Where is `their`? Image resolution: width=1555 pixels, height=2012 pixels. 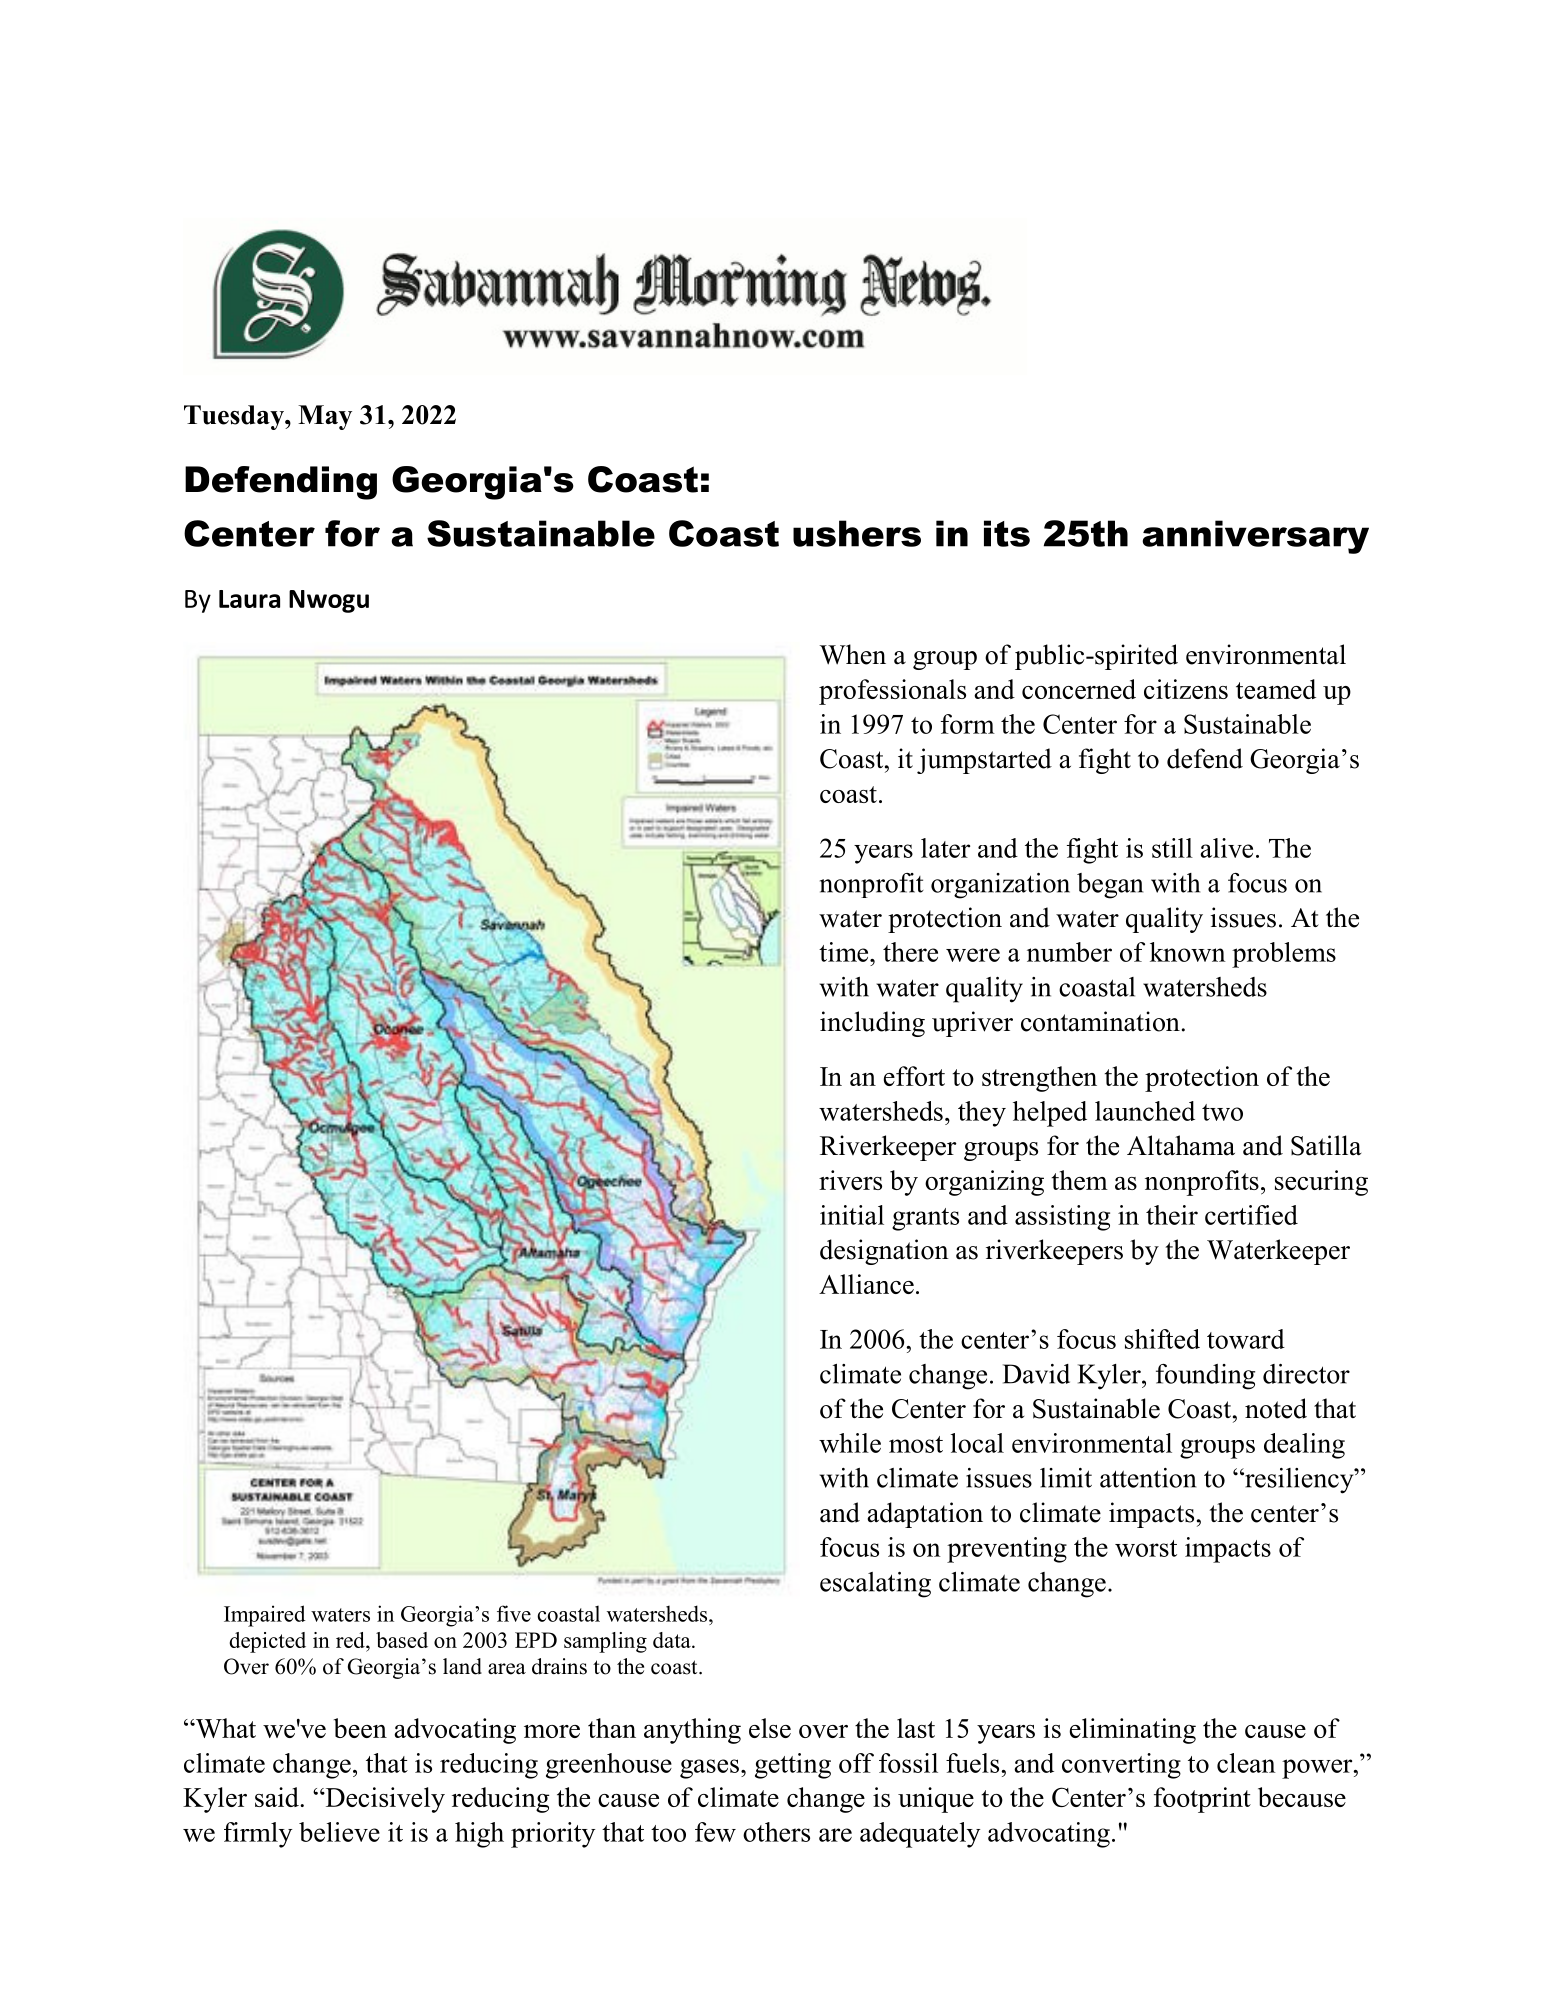
their is located at coordinates (1172, 1215).
